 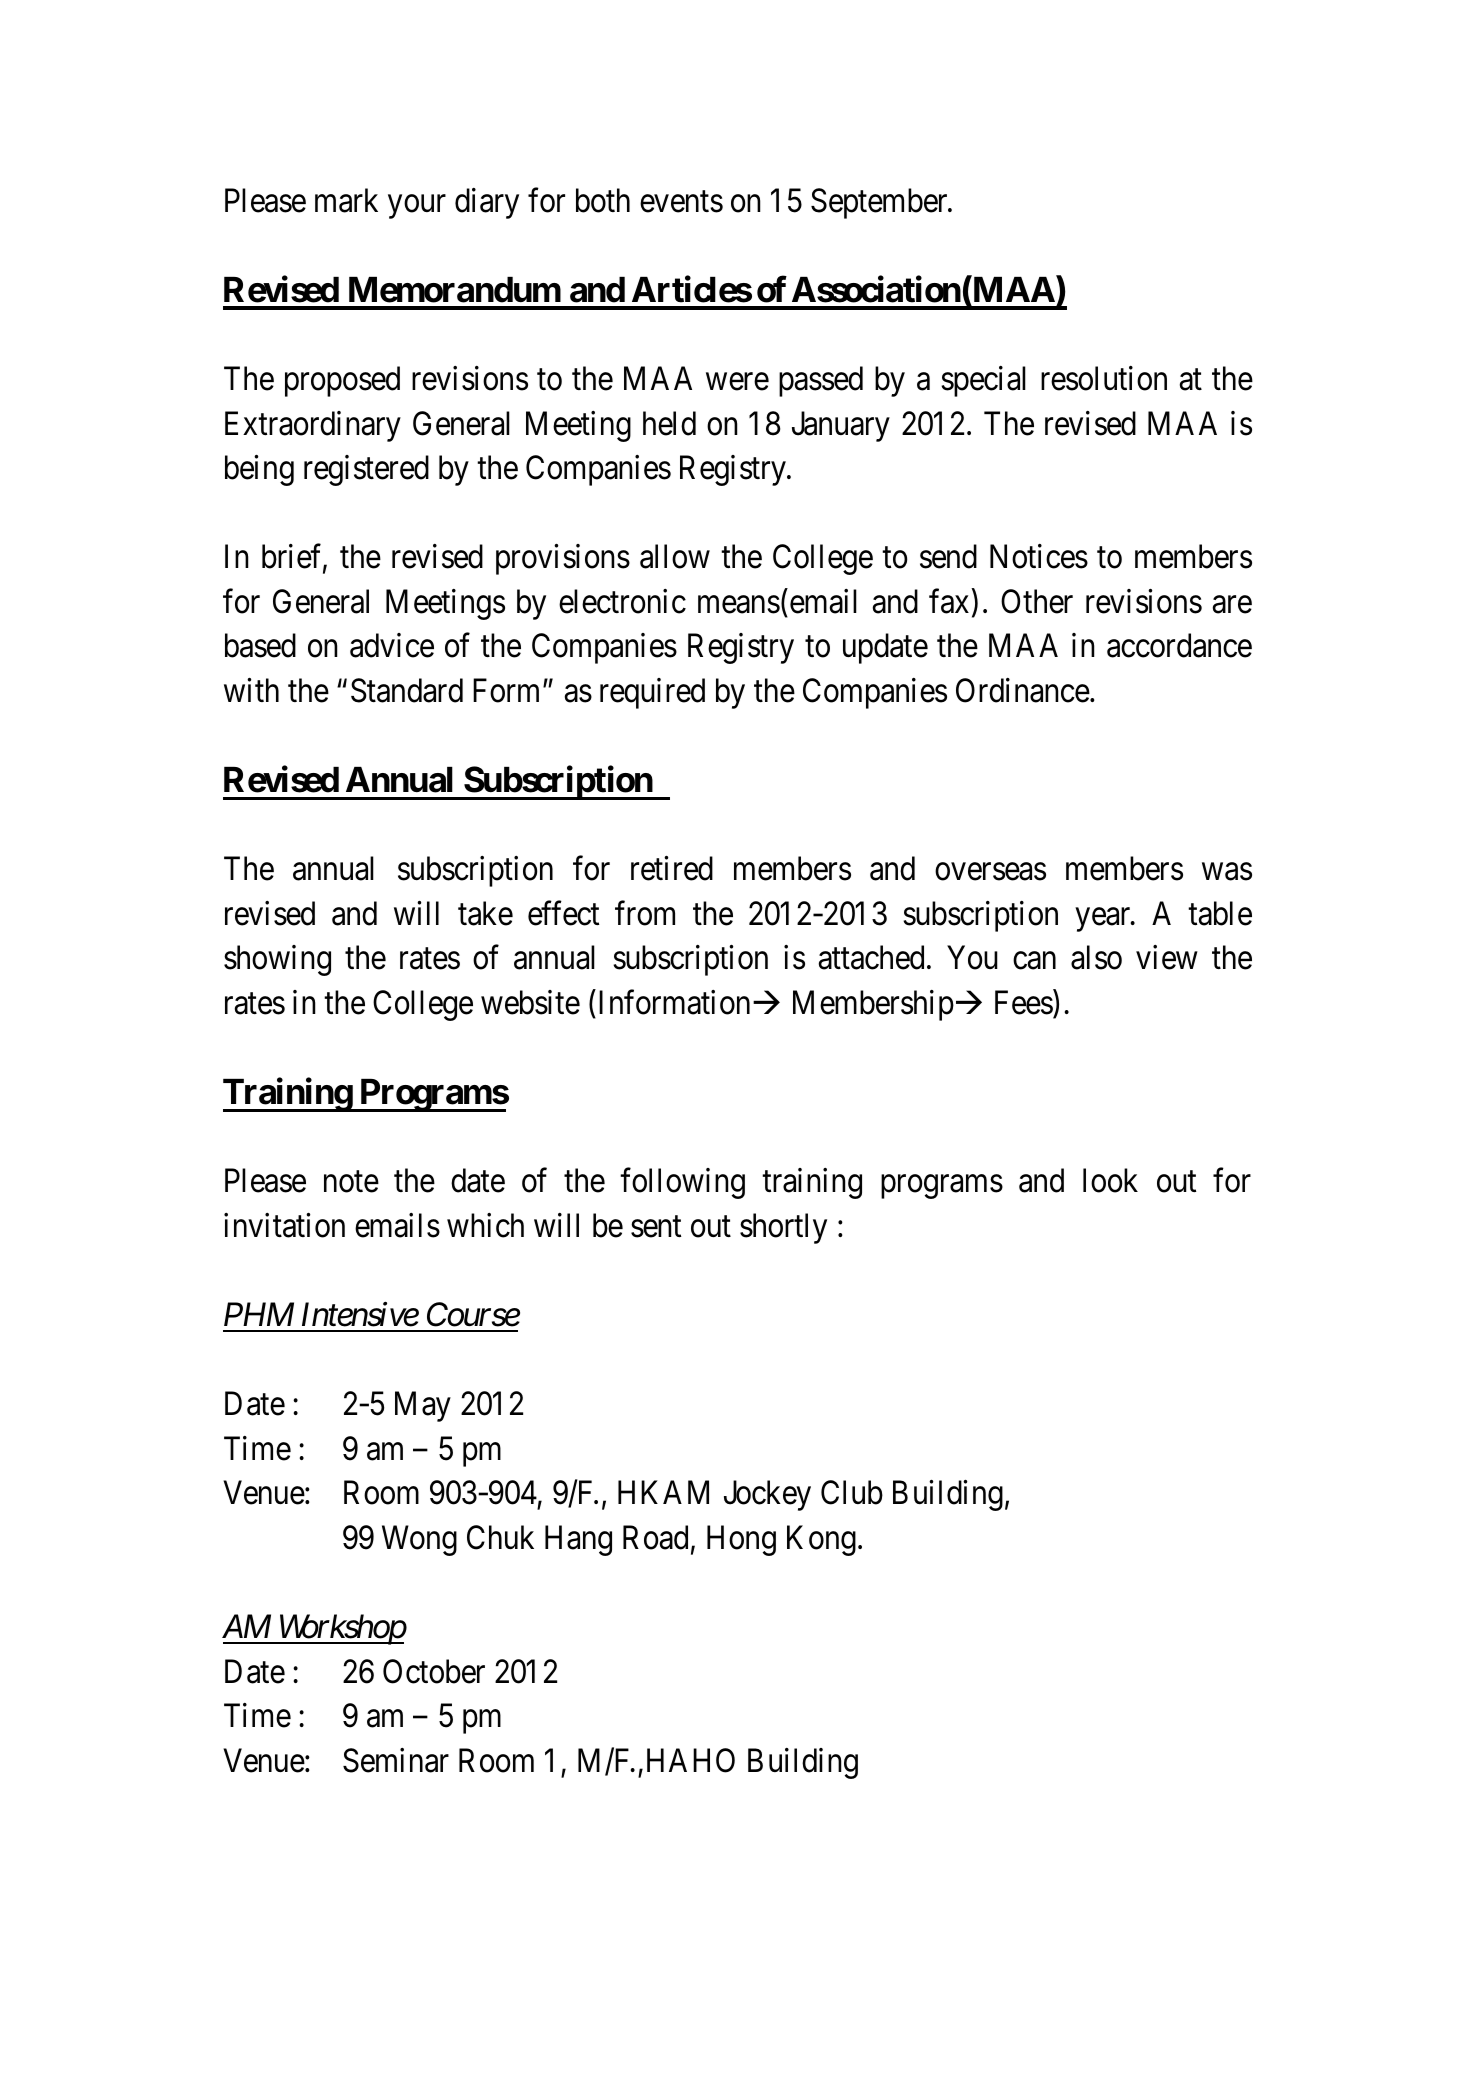 What do you see at coordinates (1110, 1180) in the page?
I see `look` at bounding box center [1110, 1180].
